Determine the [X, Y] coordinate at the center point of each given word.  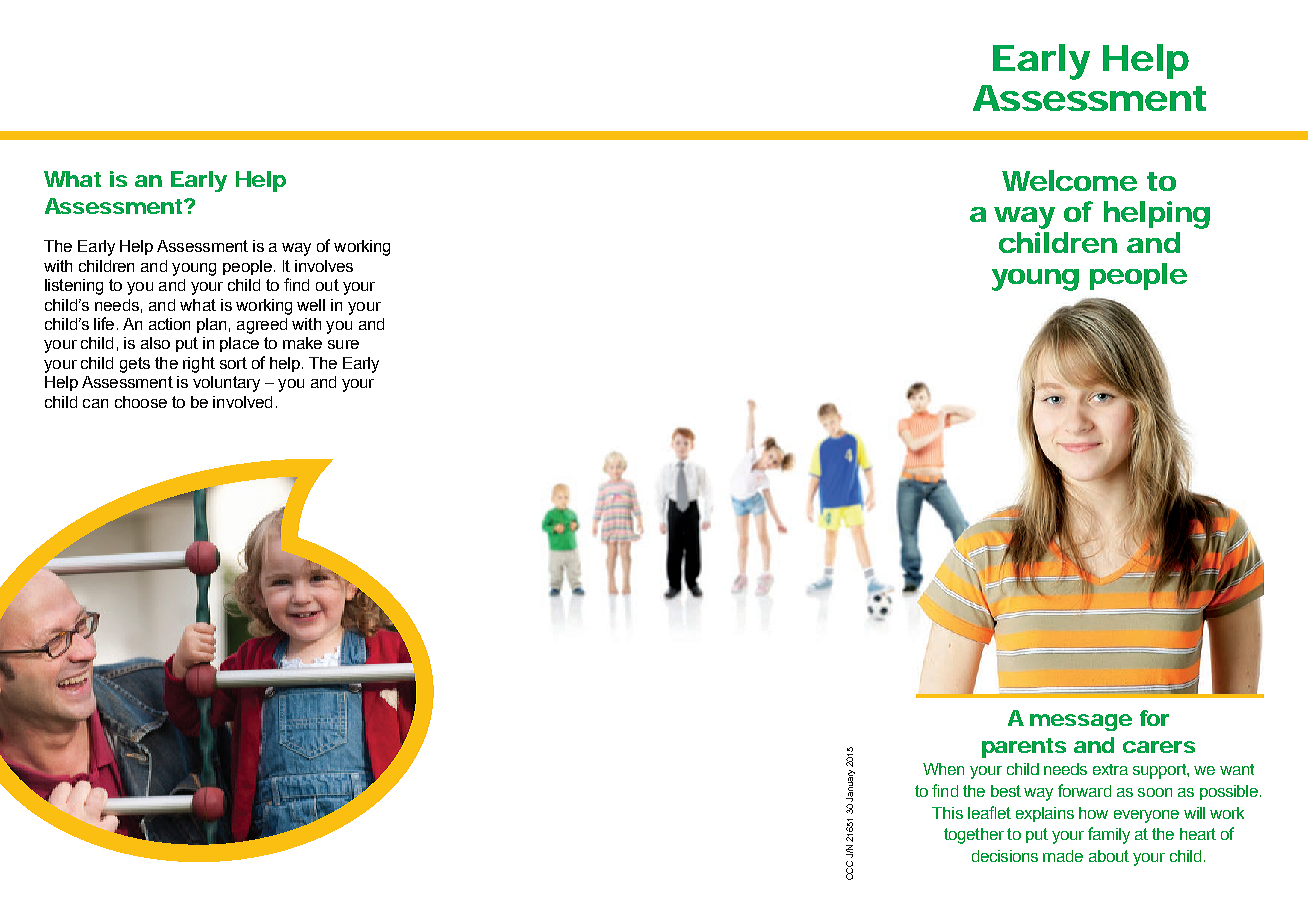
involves [324, 266]
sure [343, 344]
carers [1159, 747]
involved [242, 402]
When [943, 769]
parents [1024, 748]
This [947, 813]
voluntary [226, 384]
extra [1110, 769]
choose [141, 402]
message [1081, 722]
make [302, 343]
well [311, 305]
